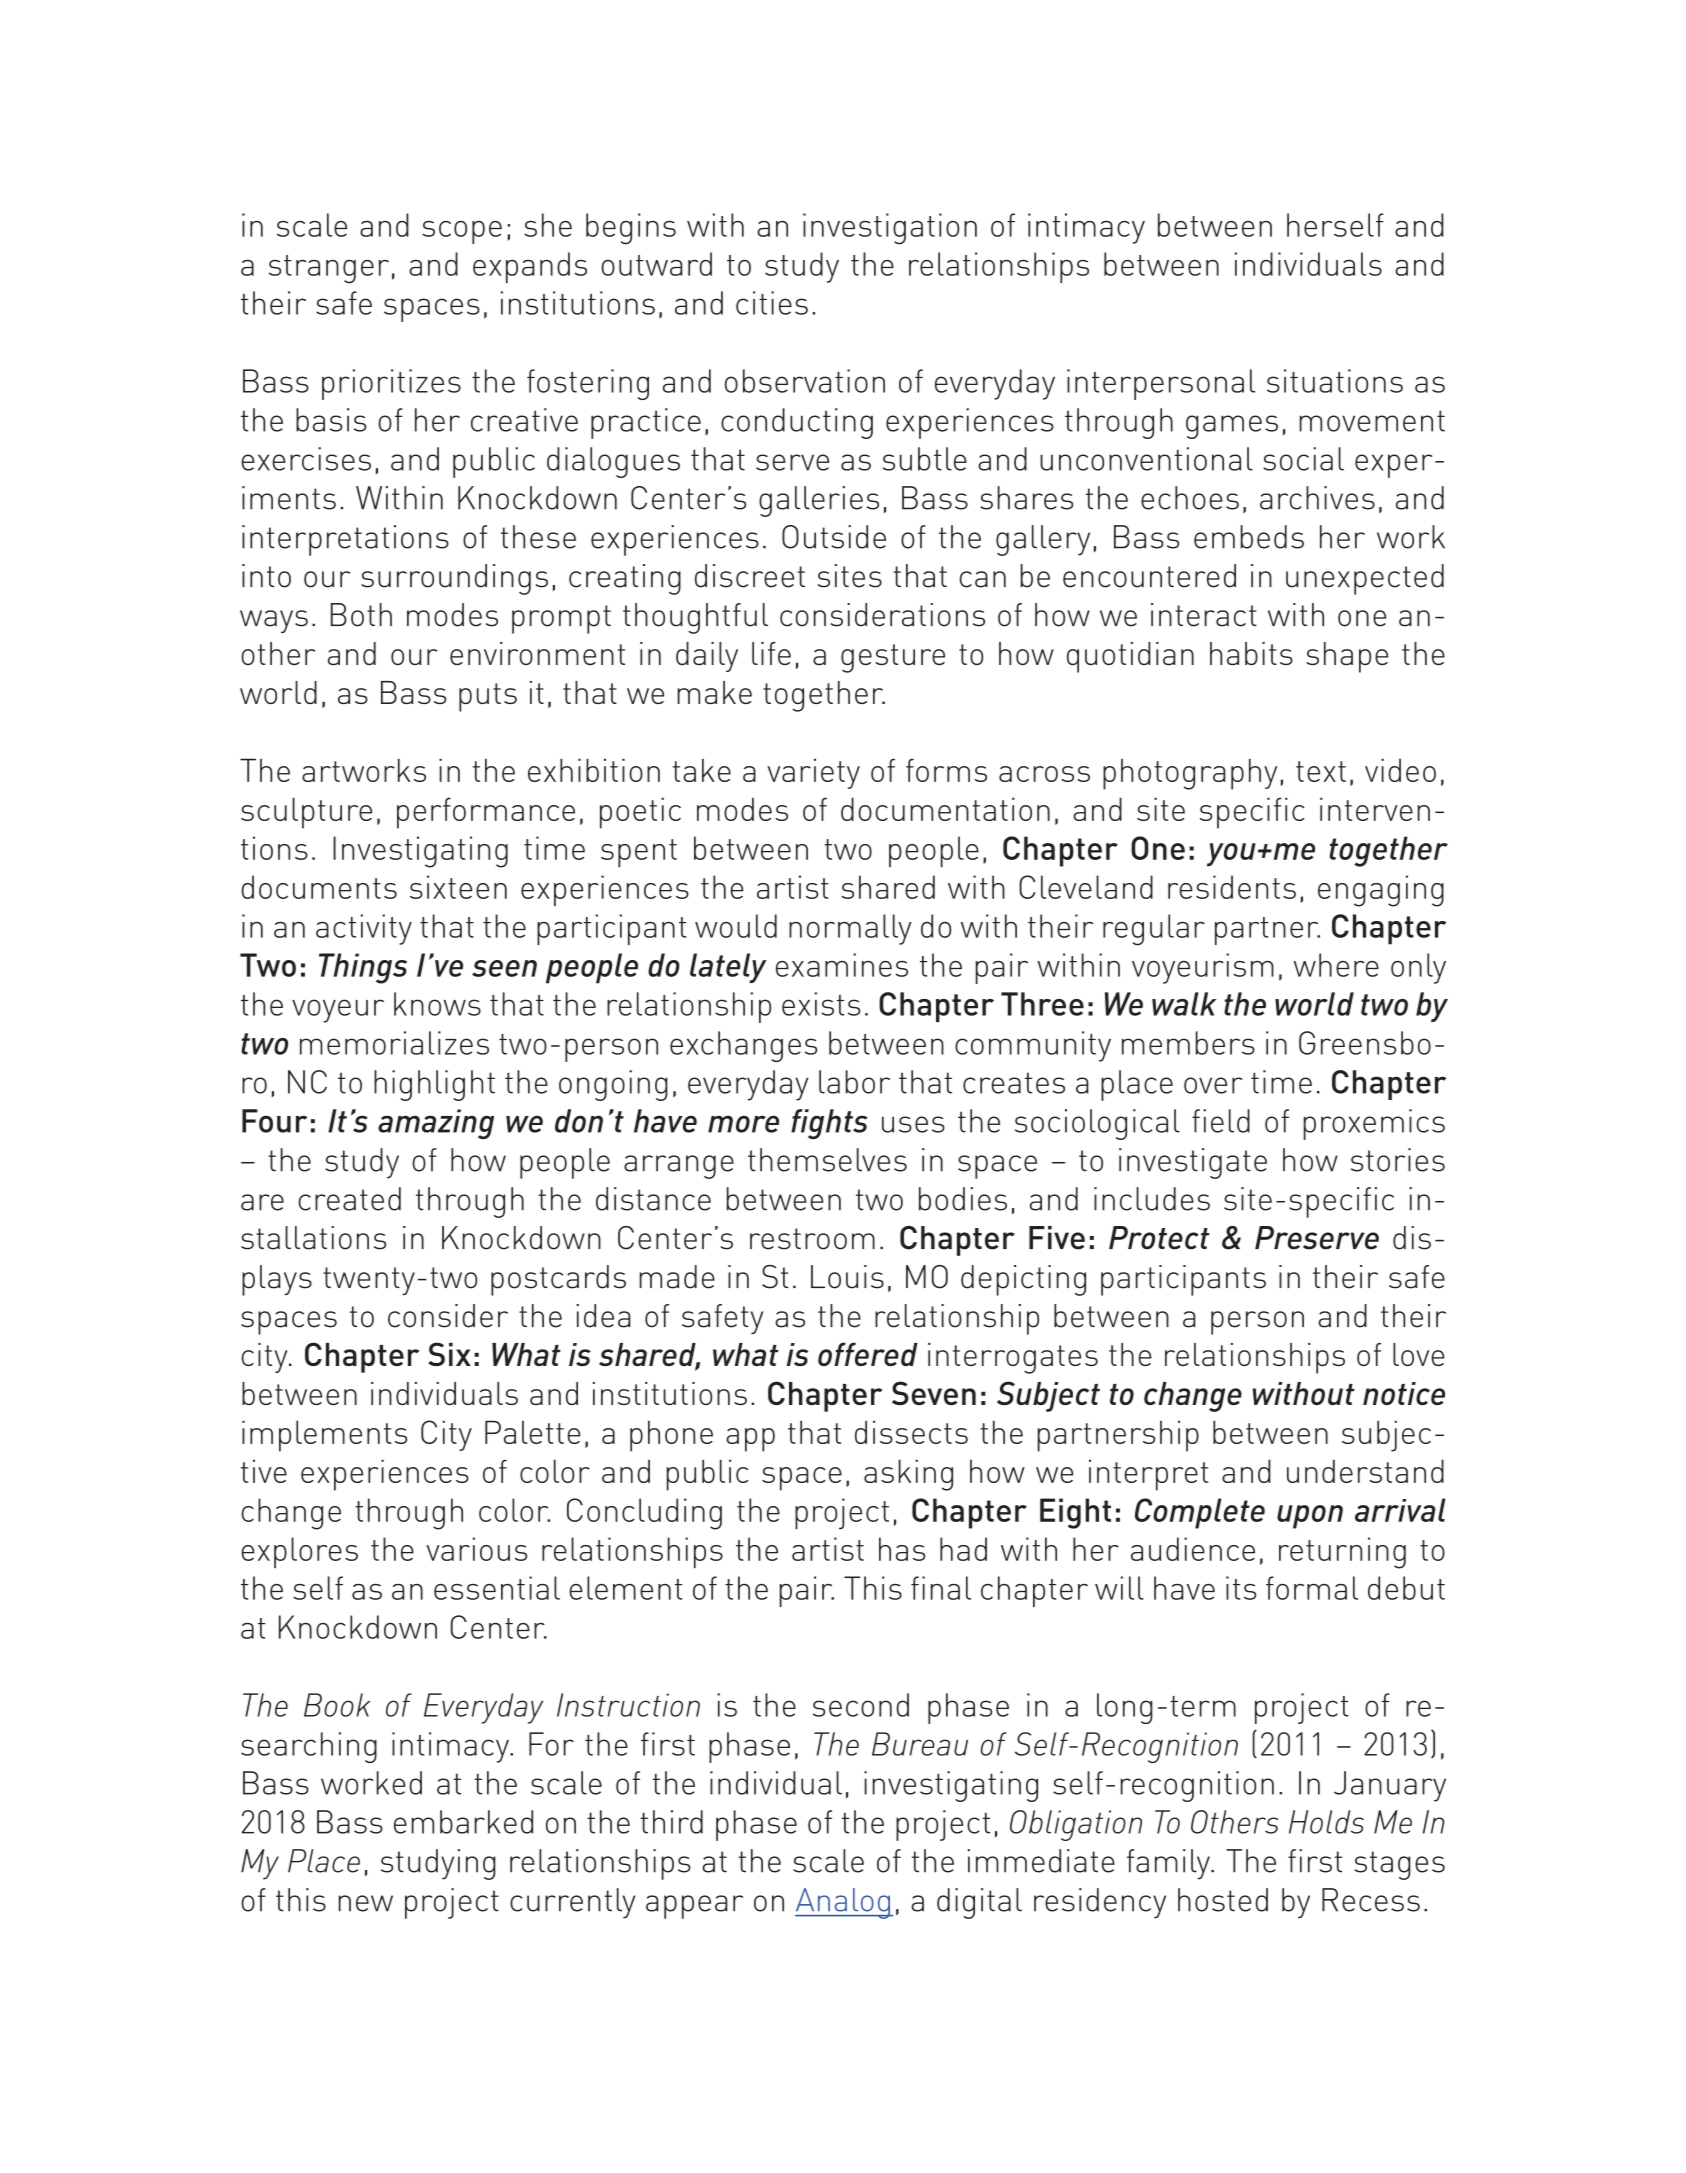  I want to click on offered, so click(868, 1354).
